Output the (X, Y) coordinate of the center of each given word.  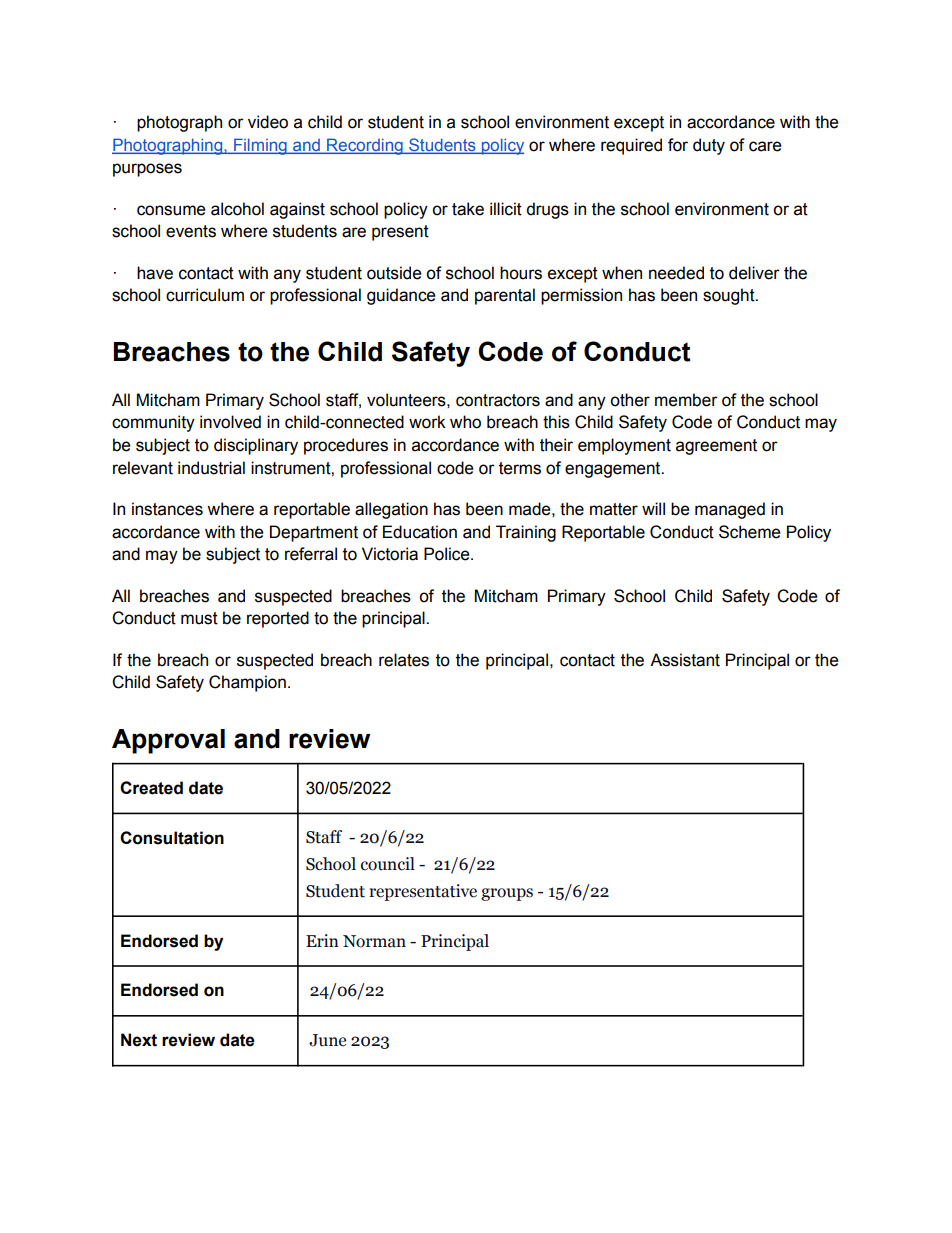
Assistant (685, 660)
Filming (260, 146)
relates (404, 660)
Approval (168, 741)
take (468, 209)
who (465, 422)
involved (230, 422)
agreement (716, 447)
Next (139, 1040)
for (678, 145)
